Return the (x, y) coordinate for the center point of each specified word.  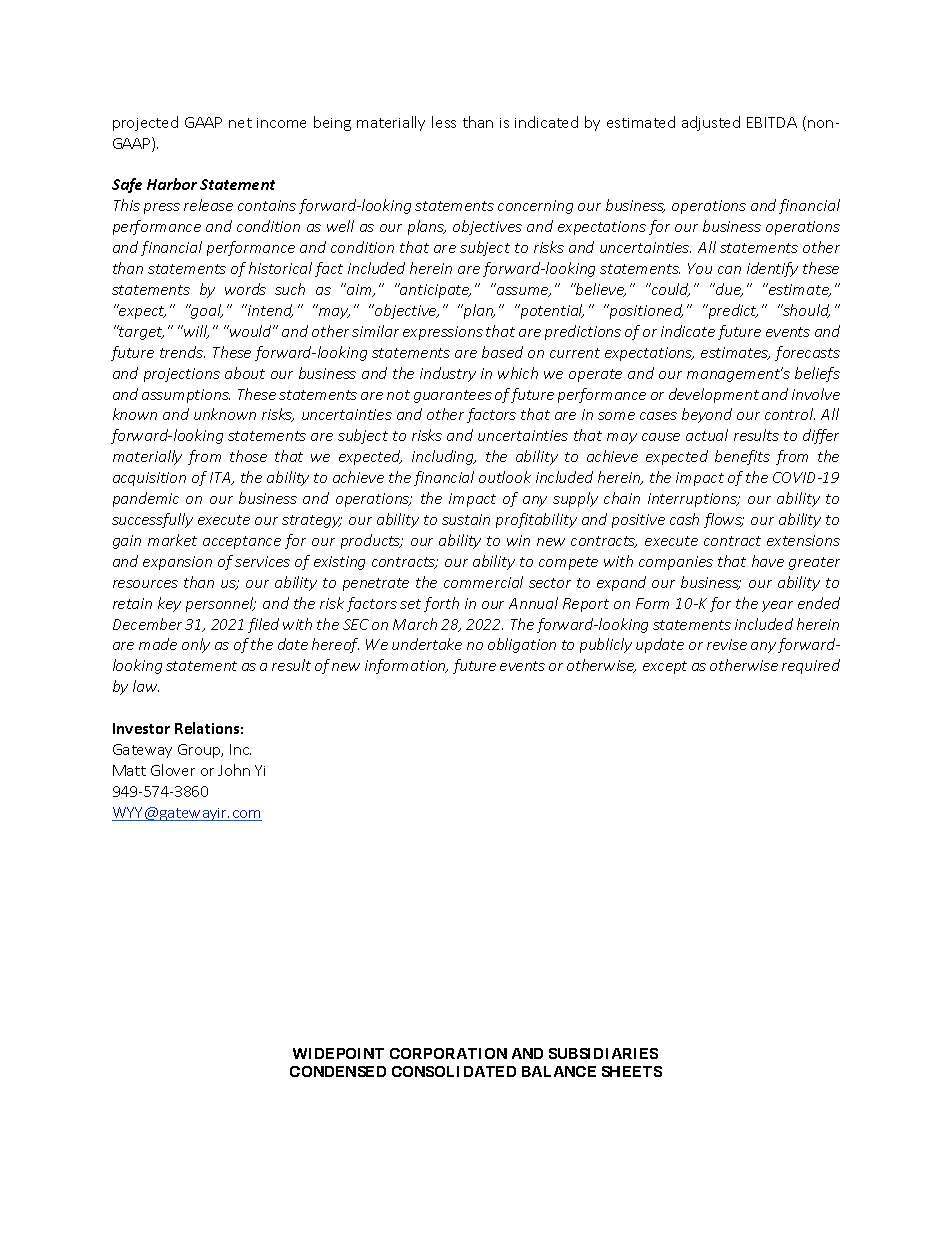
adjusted (711, 123)
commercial (483, 582)
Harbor (172, 184)
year (777, 606)
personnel (221, 604)
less (444, 122)
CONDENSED (338, 1071)
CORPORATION (448, 1053)
